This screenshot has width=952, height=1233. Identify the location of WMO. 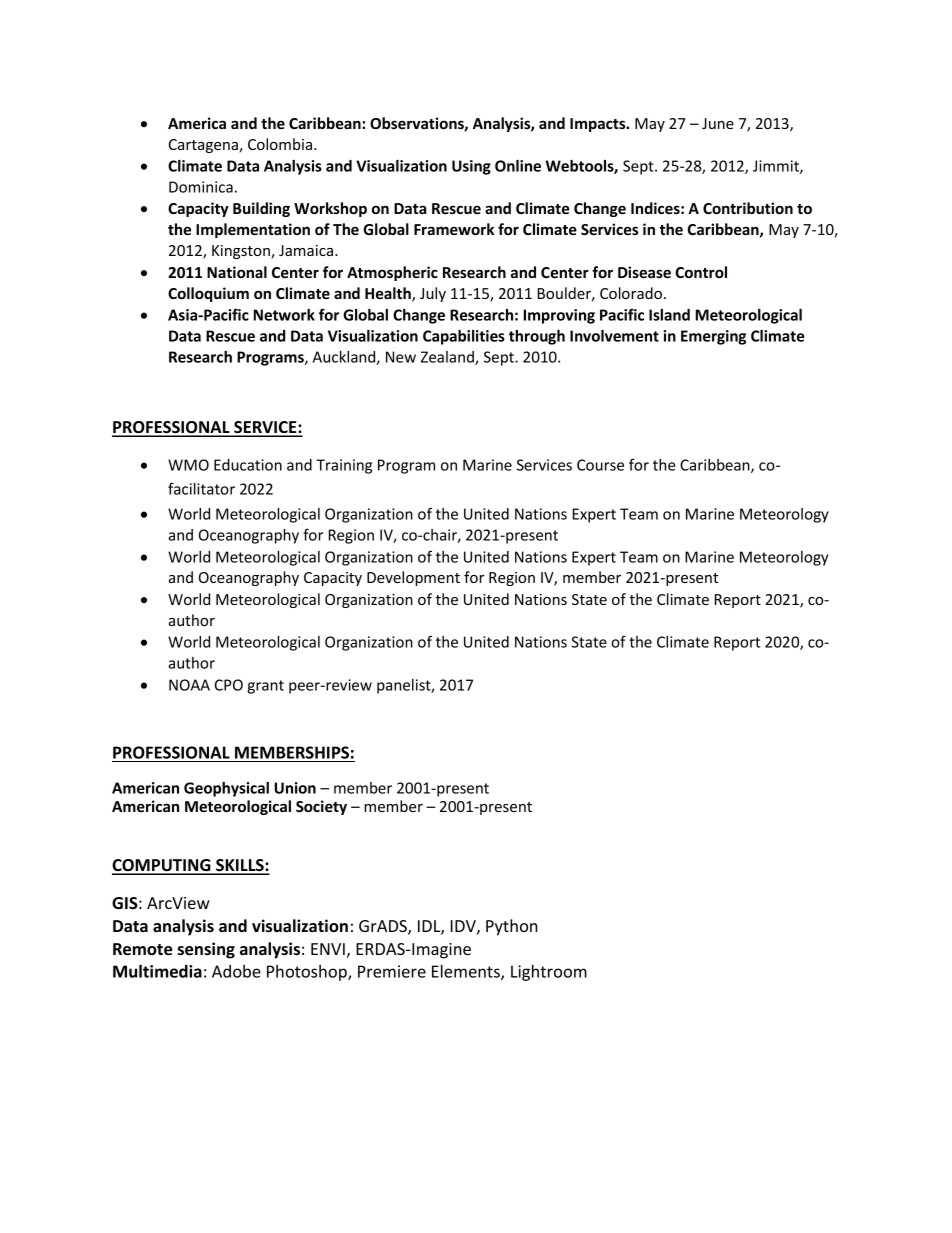
(188, 465).
